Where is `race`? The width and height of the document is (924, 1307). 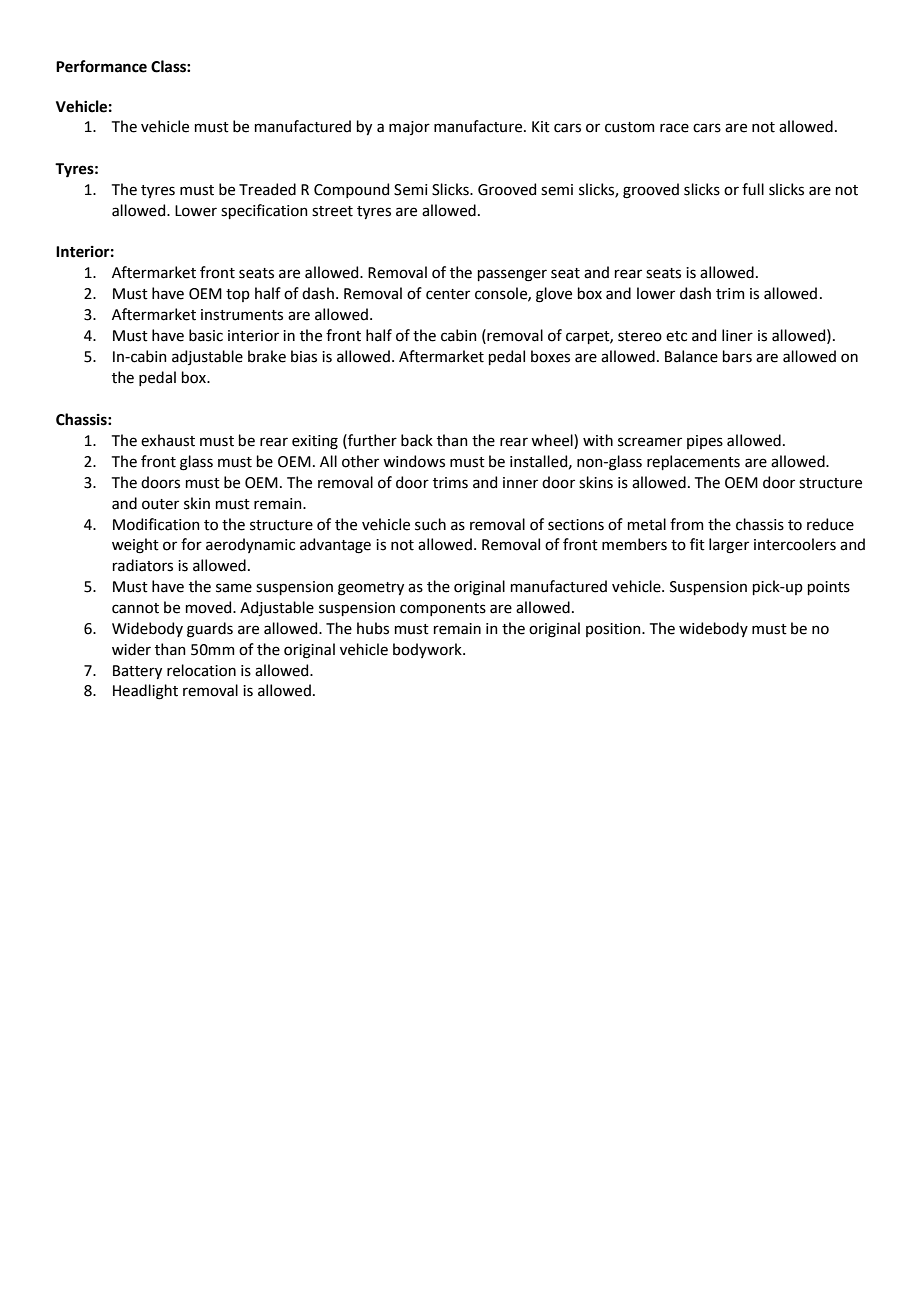
race is located at coordinates (674, 128).
